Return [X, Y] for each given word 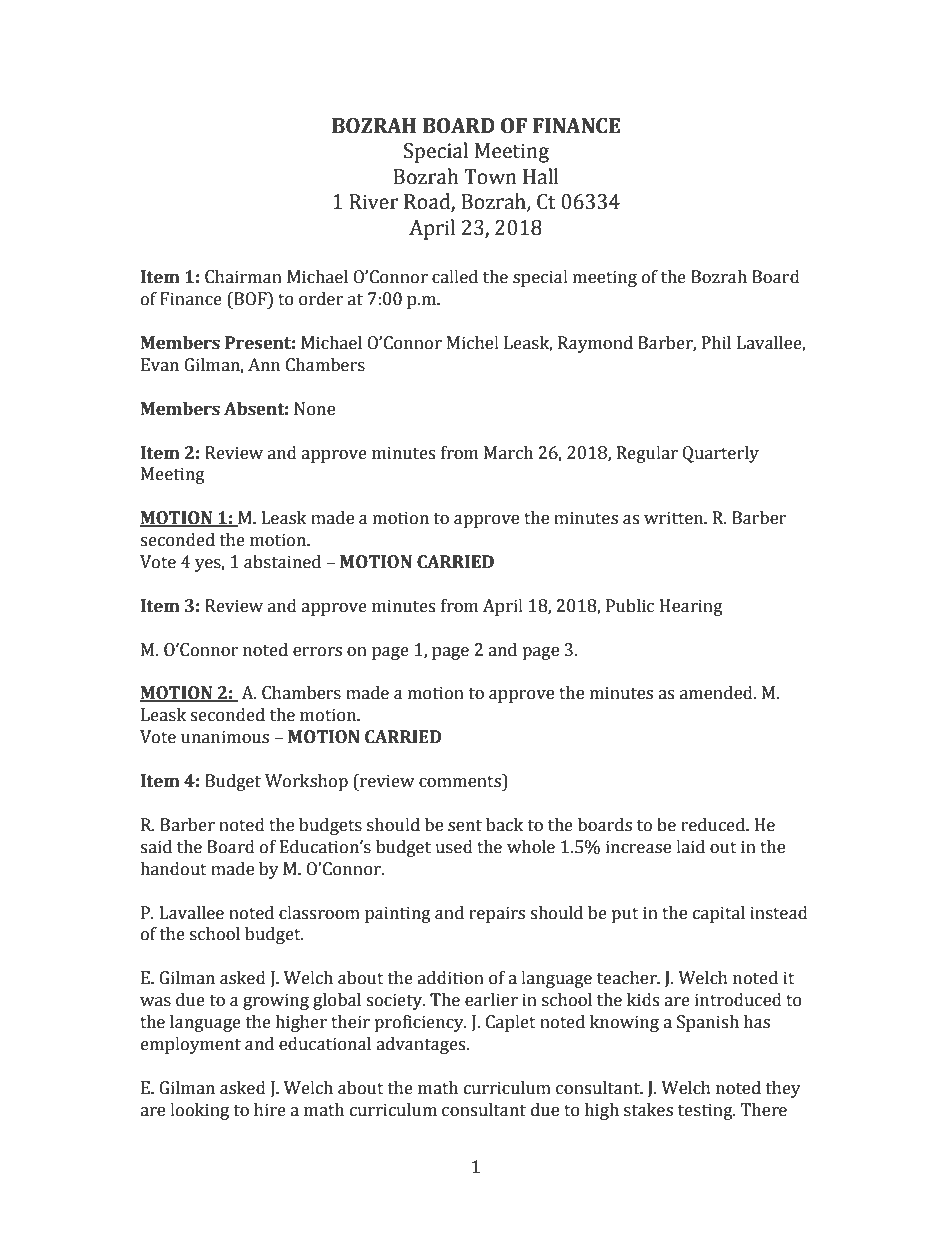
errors [317, 652]
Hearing [691, 607]
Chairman [243, 277]
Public [630, 606]
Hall [541, 176]
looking [199, 1111]
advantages [422, 1045]
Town [490, 177]
